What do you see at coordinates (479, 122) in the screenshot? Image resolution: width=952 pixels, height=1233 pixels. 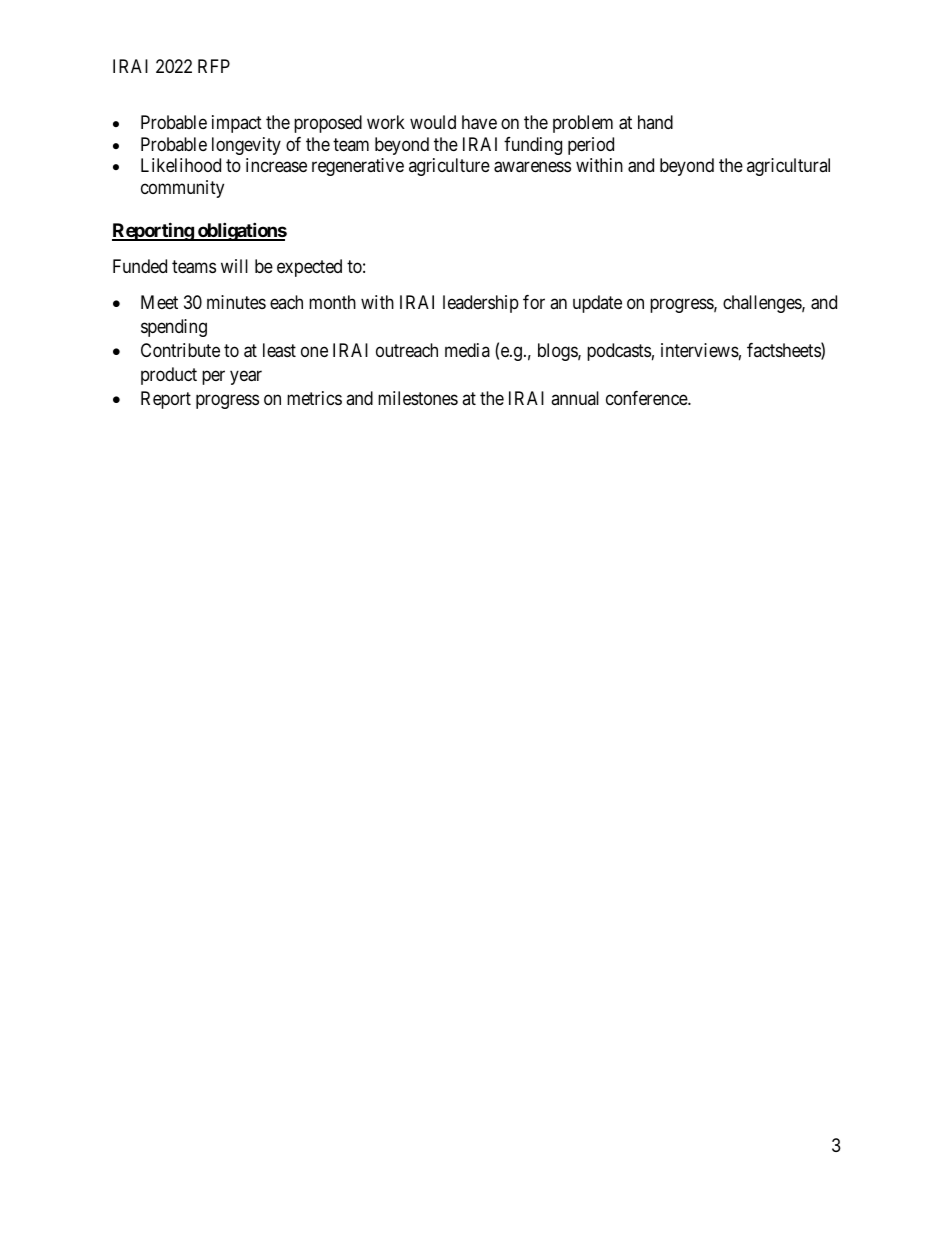 I see `have` at bounding box center [479, 122].
